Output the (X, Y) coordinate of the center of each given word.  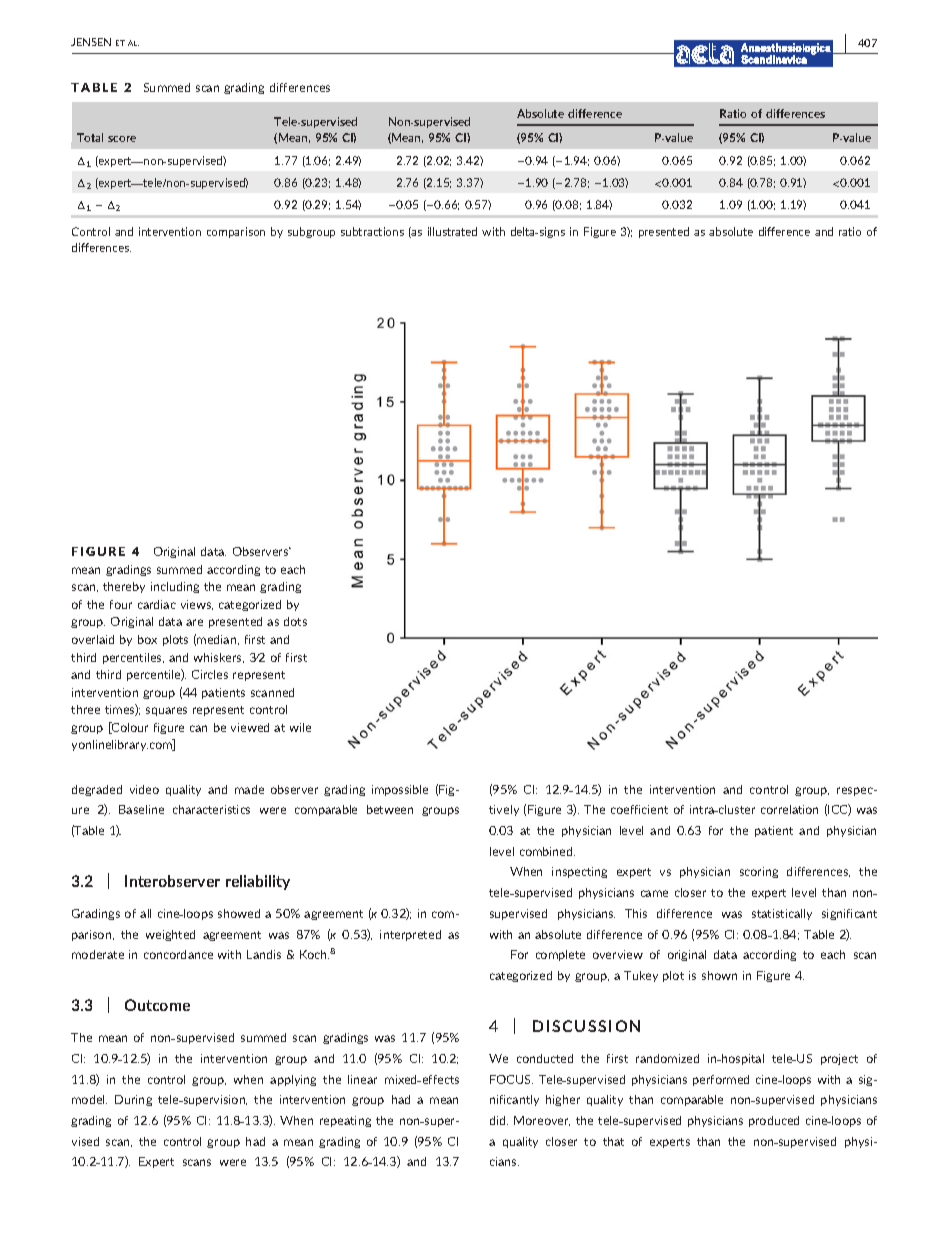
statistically (782, 914)
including (175, 587)
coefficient (639, 809)
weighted (170, 935)
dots (295, 621)
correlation (789, 809)
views (197, 605)
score (122, 139)
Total (90, 137)
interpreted (410, 935)
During (133, 1100)
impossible (400, 790)
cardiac (157, 604)
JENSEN (91, 42)
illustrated (452, 231)
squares (166, 711)
